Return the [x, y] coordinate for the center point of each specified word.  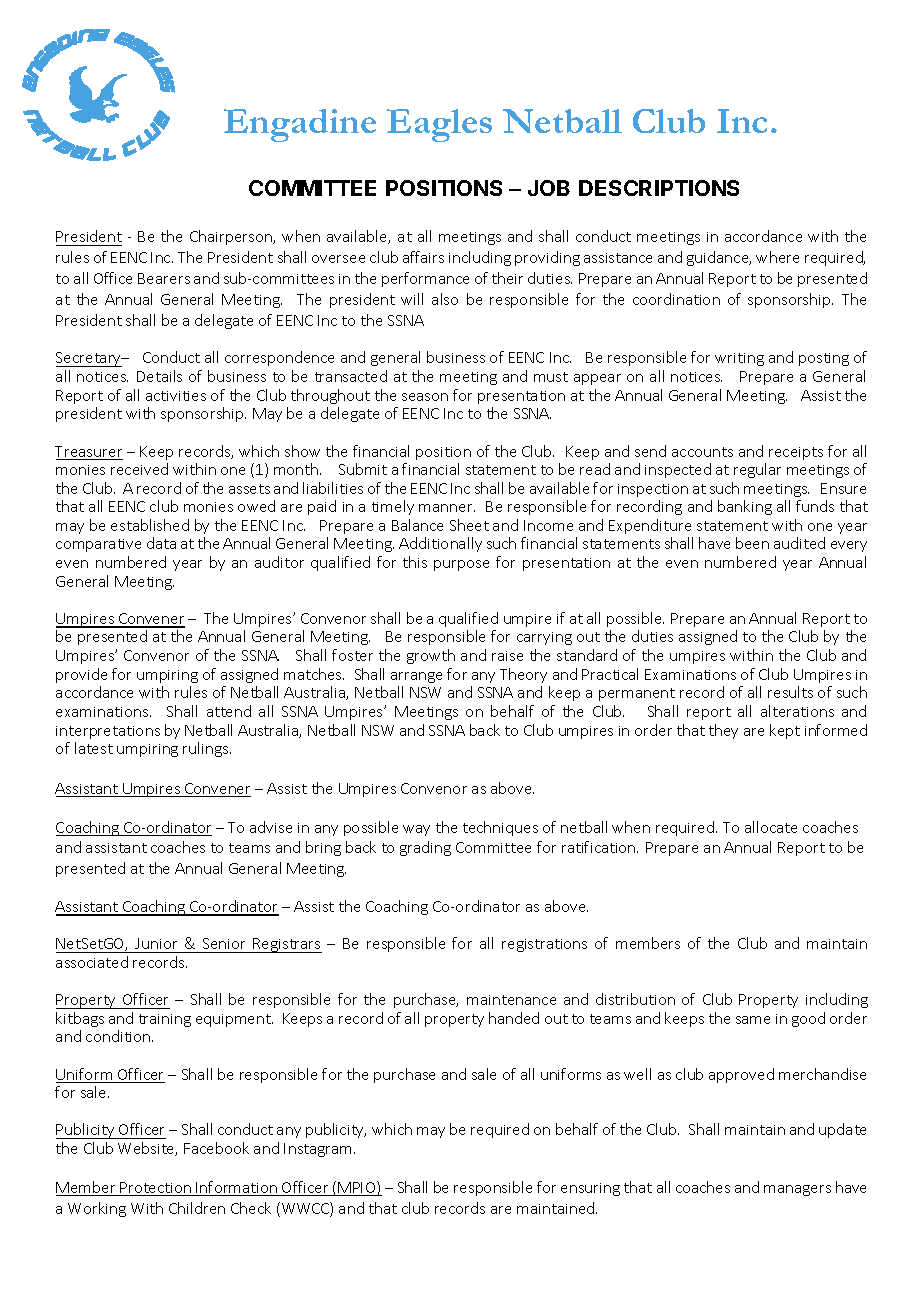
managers [797, 1190]
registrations [544, 945]
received [139, 469]
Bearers [164, 278]
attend [229, 711]
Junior [156, 943]
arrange [416, 677]
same [753, 1020]
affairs [423, 257]
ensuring [590, 1189]
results [790, 692]
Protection [155, 1189]
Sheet [469, 525]
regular [757, 470]
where [777, 257]
